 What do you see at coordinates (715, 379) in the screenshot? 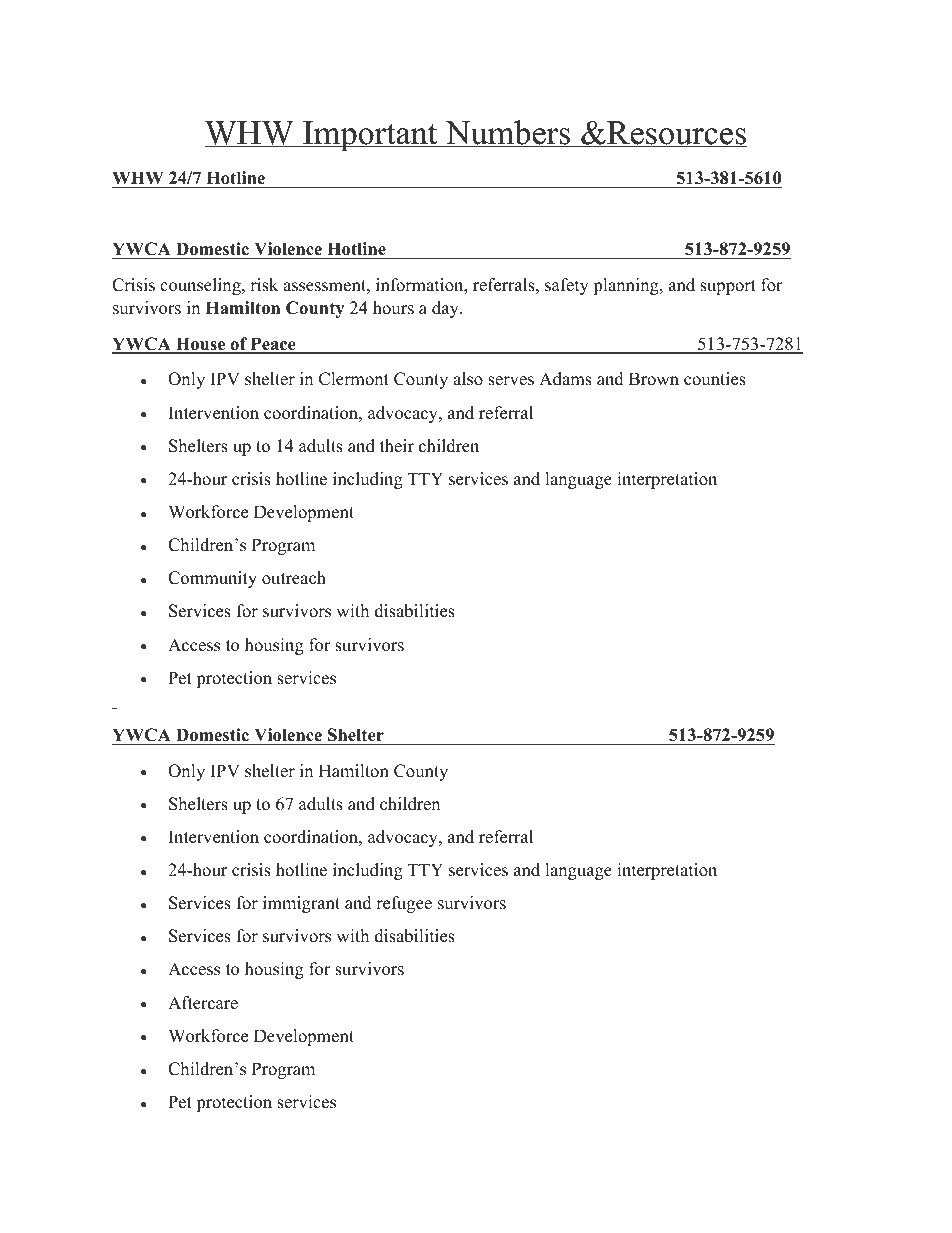
I see `counties` at bounding box center [715, 379].
